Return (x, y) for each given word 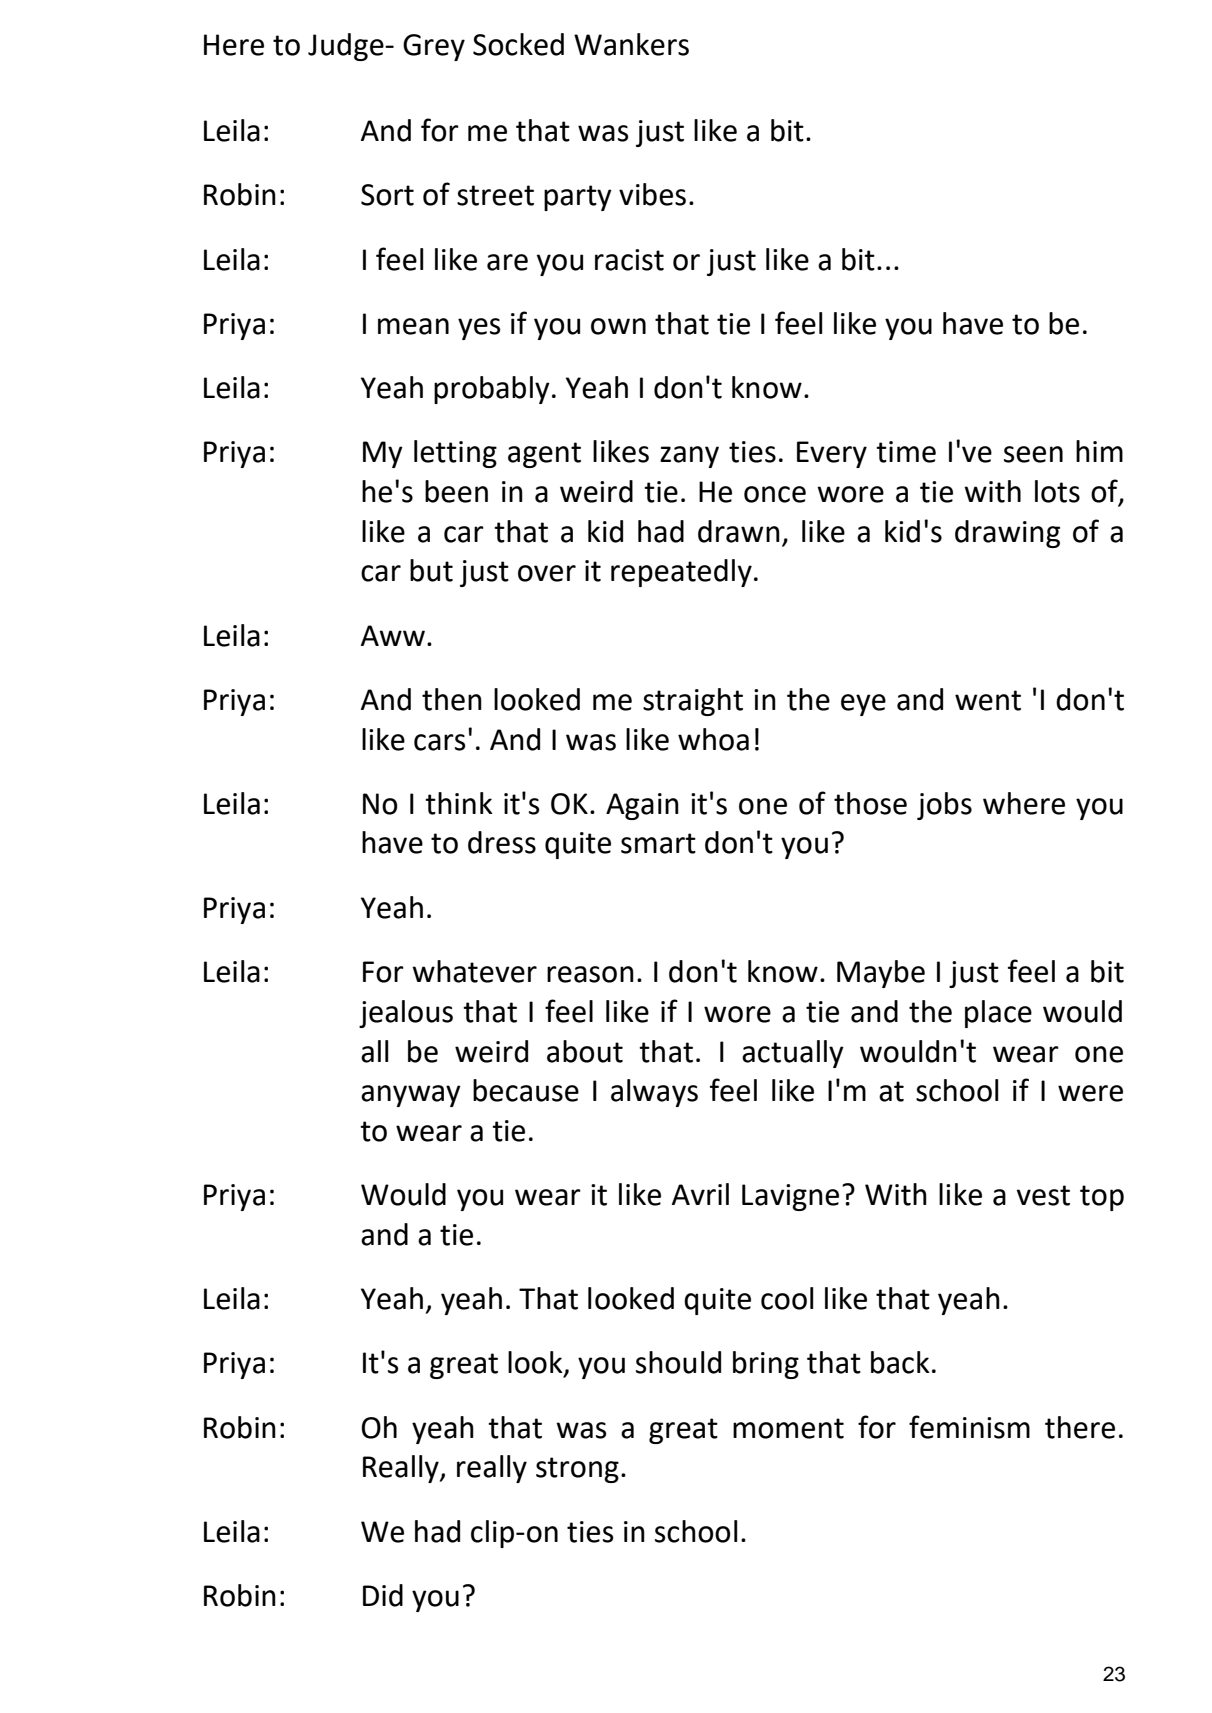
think (459, 803)
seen (1033, 454)
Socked (518, 44)
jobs (944, 806)
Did (383, 1595)
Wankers (631, 44)
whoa (713, 739)
